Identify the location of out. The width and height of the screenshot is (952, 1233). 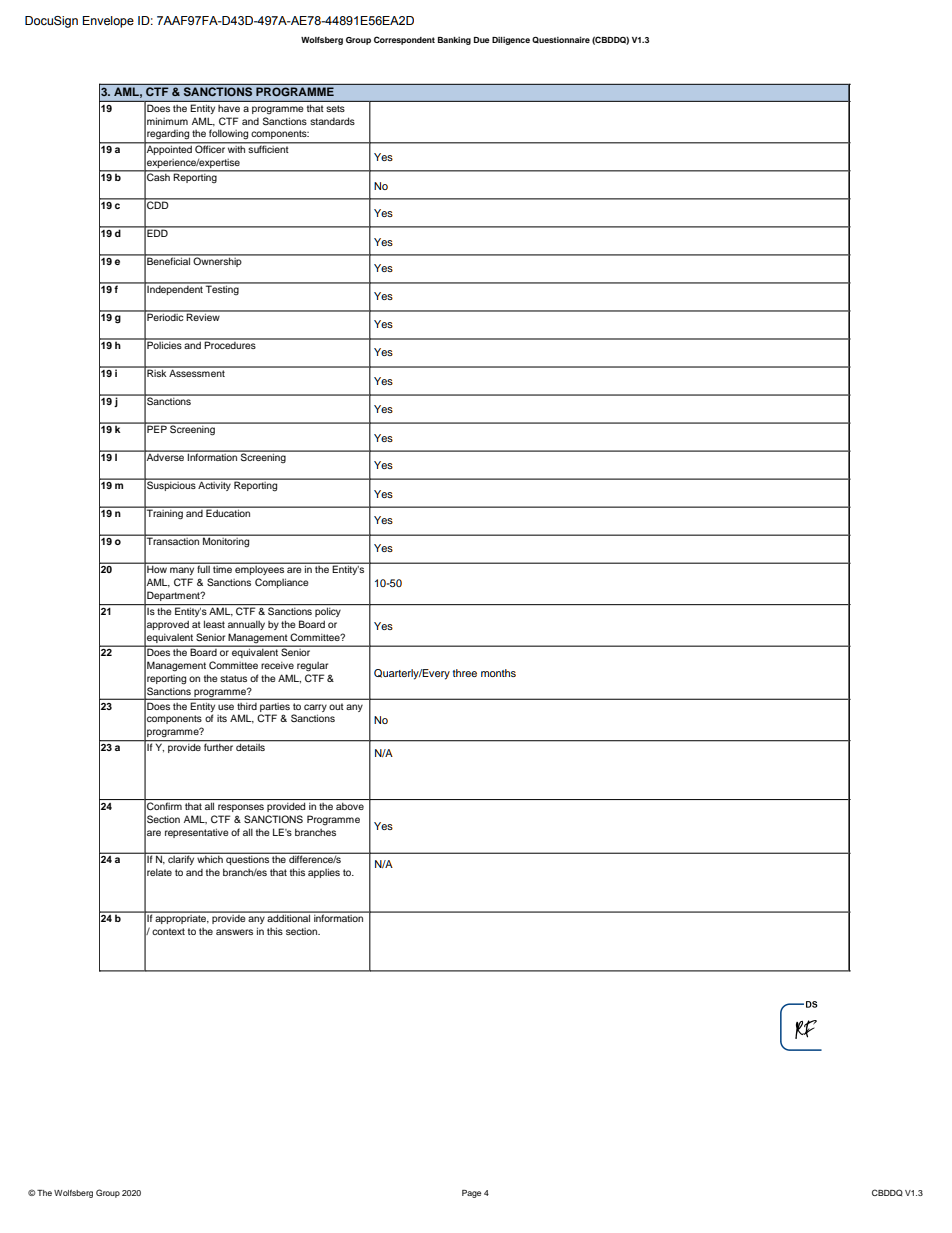
(336, 707).
